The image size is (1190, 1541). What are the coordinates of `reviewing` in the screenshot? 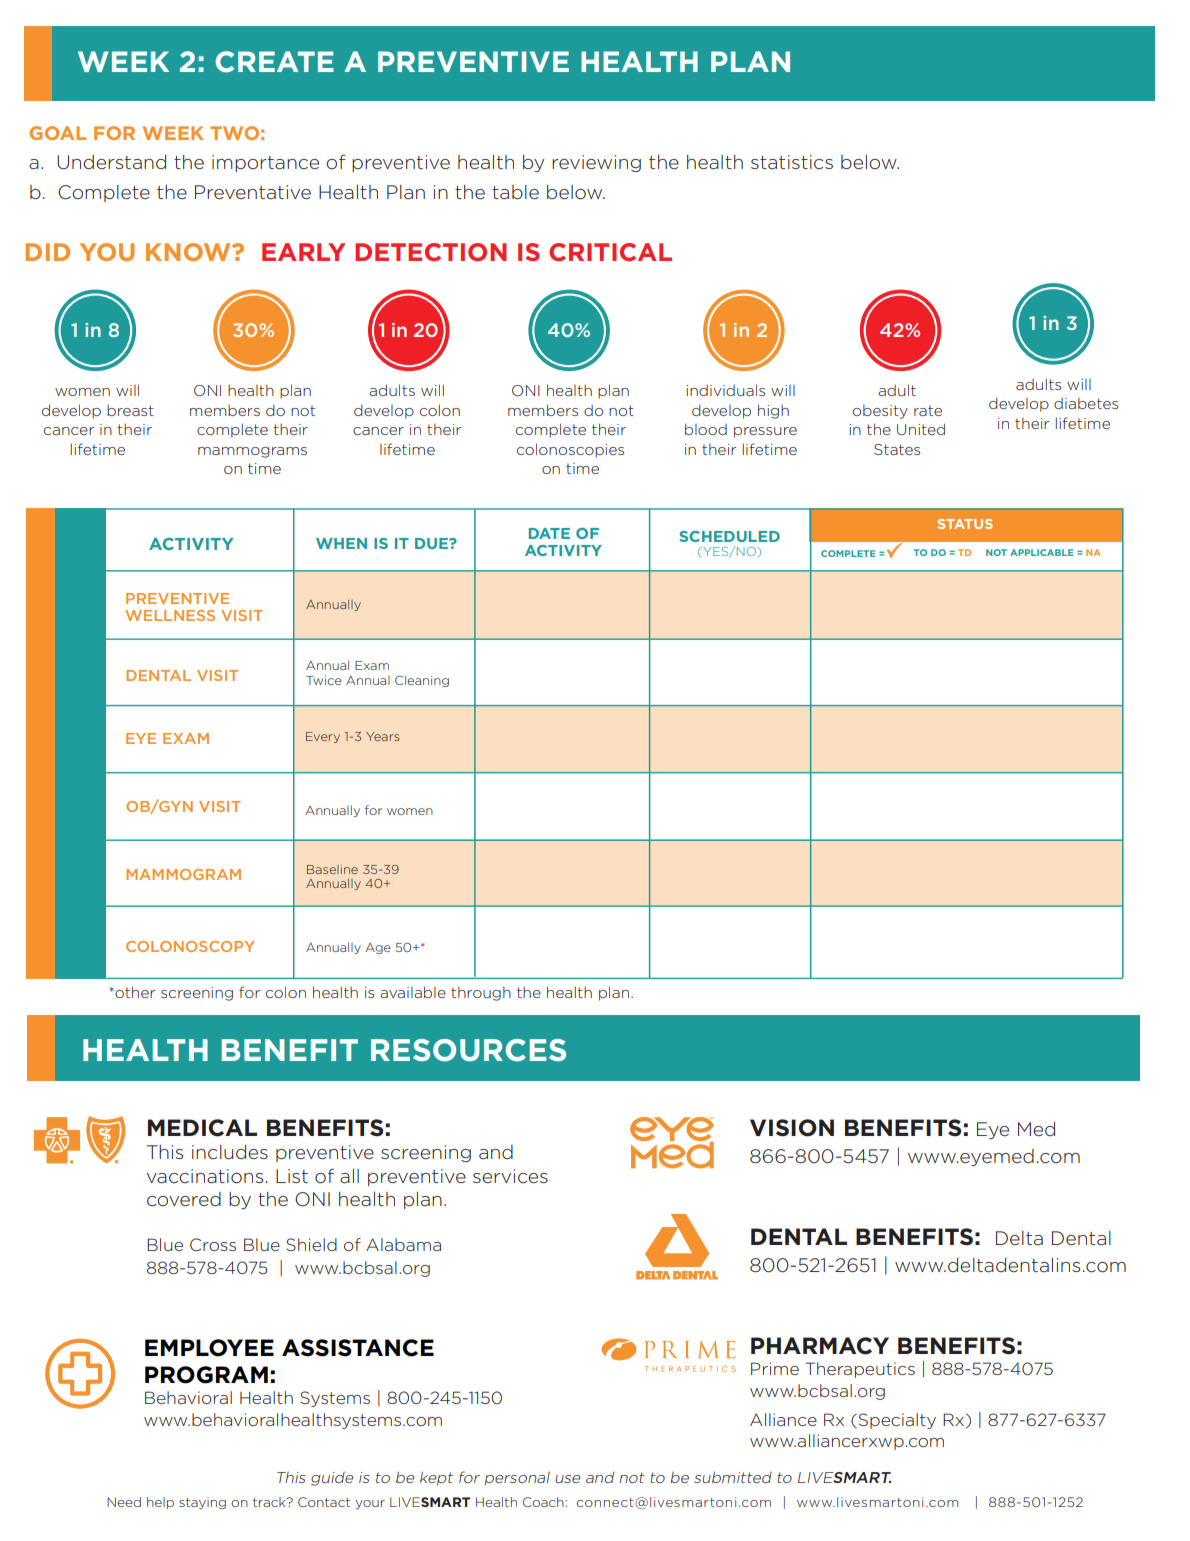 It's located at (596, 163).
